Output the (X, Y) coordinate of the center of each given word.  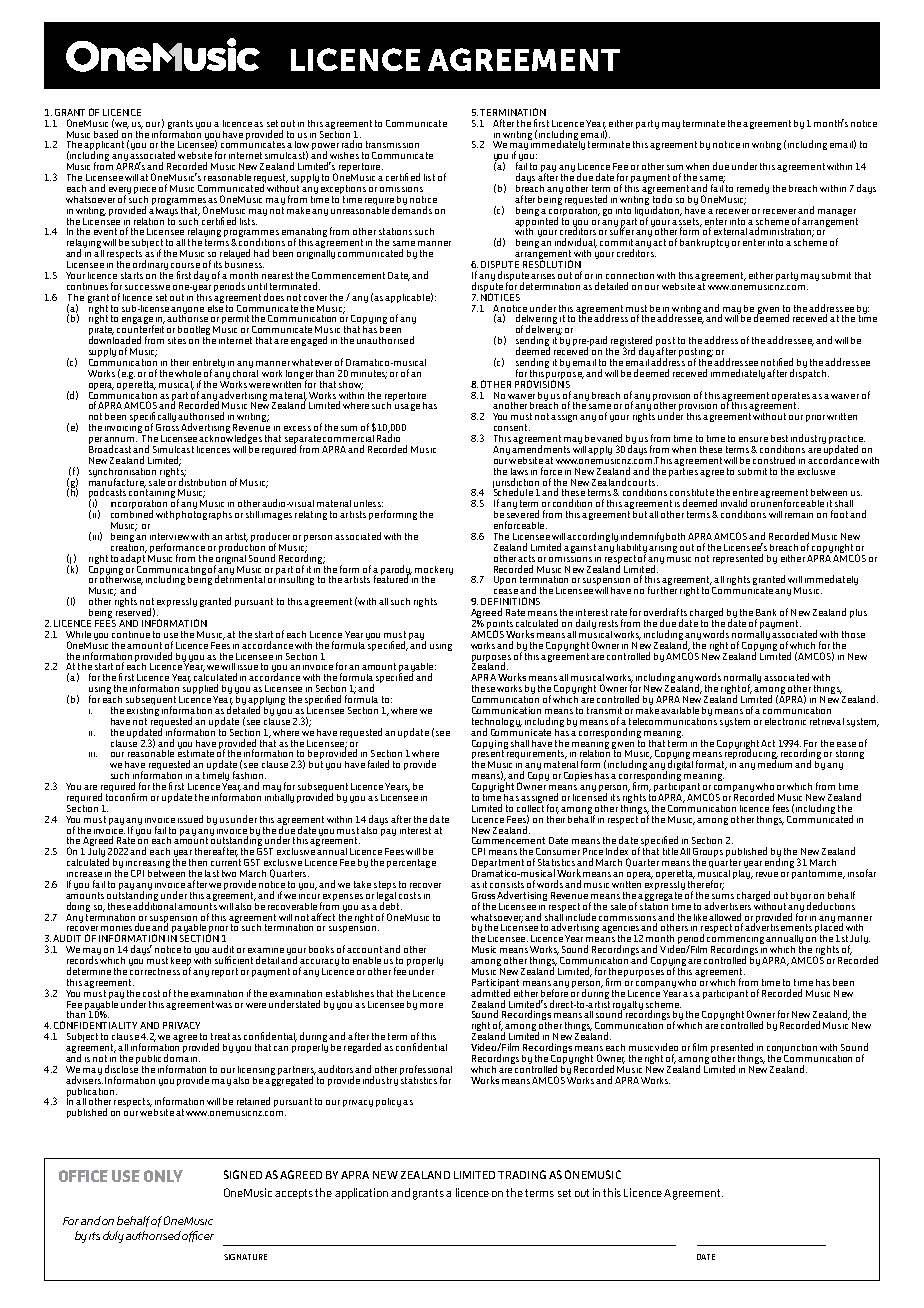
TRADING (522, 1174)
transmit (604, 710)
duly (113, 1237)
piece (145, 190)
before (554, 992)
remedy (753, 189)
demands (412, 209)
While (78, 634)
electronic (785, 721)
